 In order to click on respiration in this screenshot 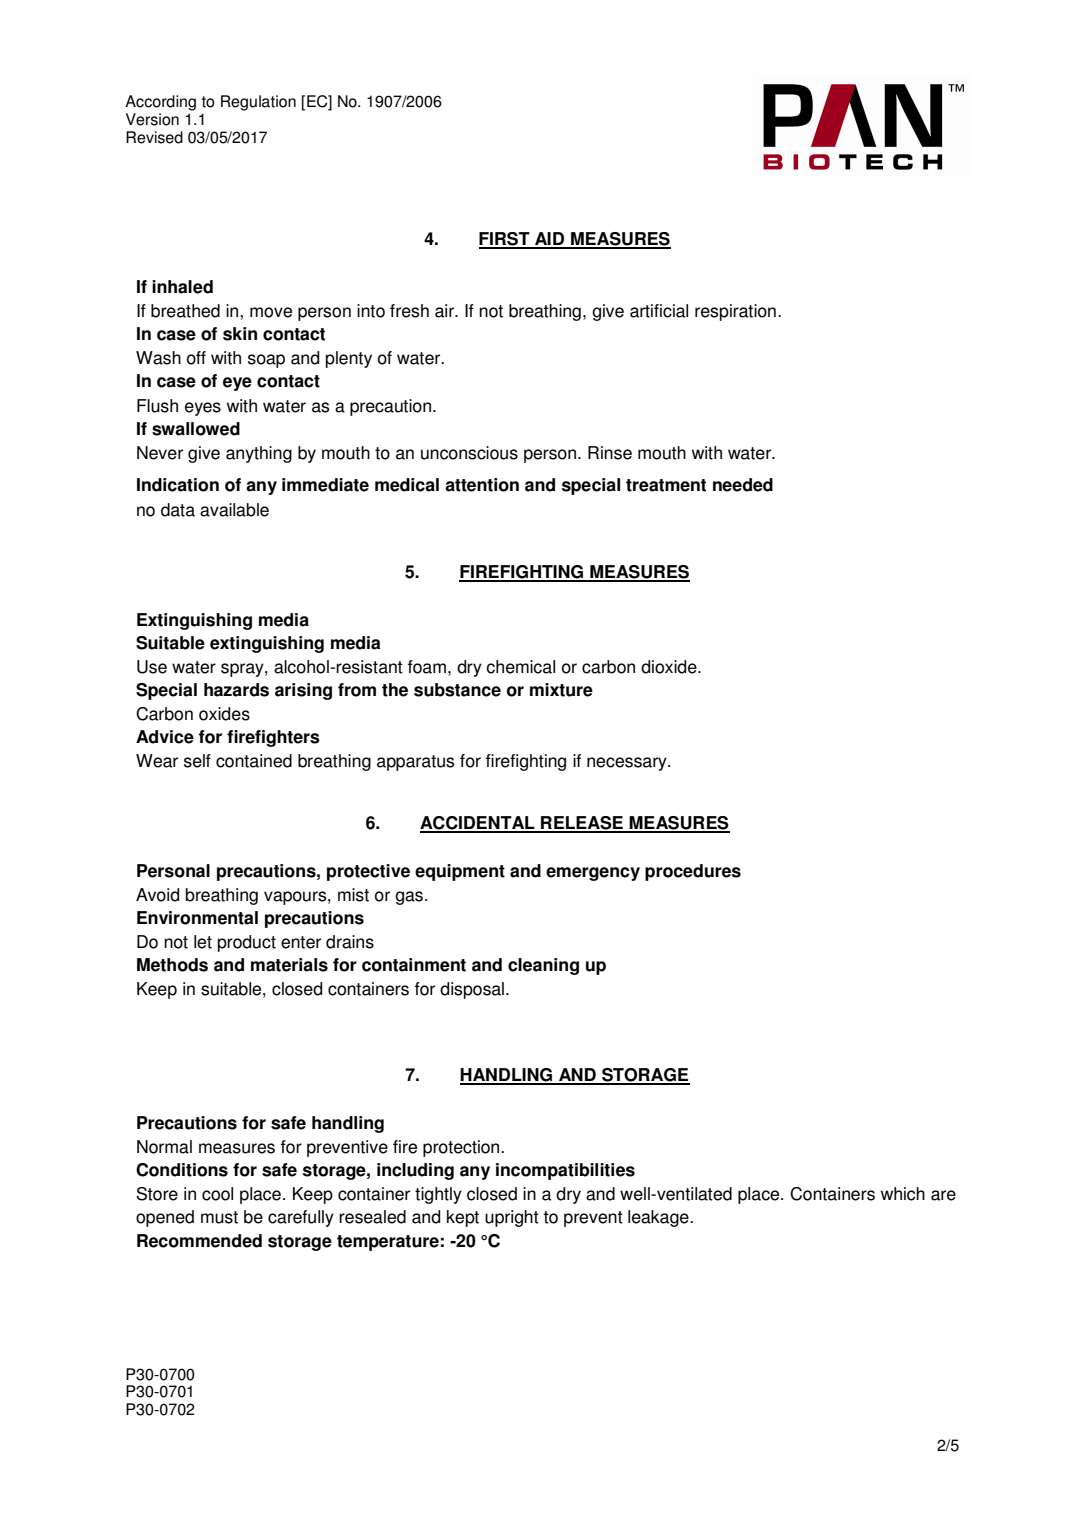, I will do `click(735, 312)`.
